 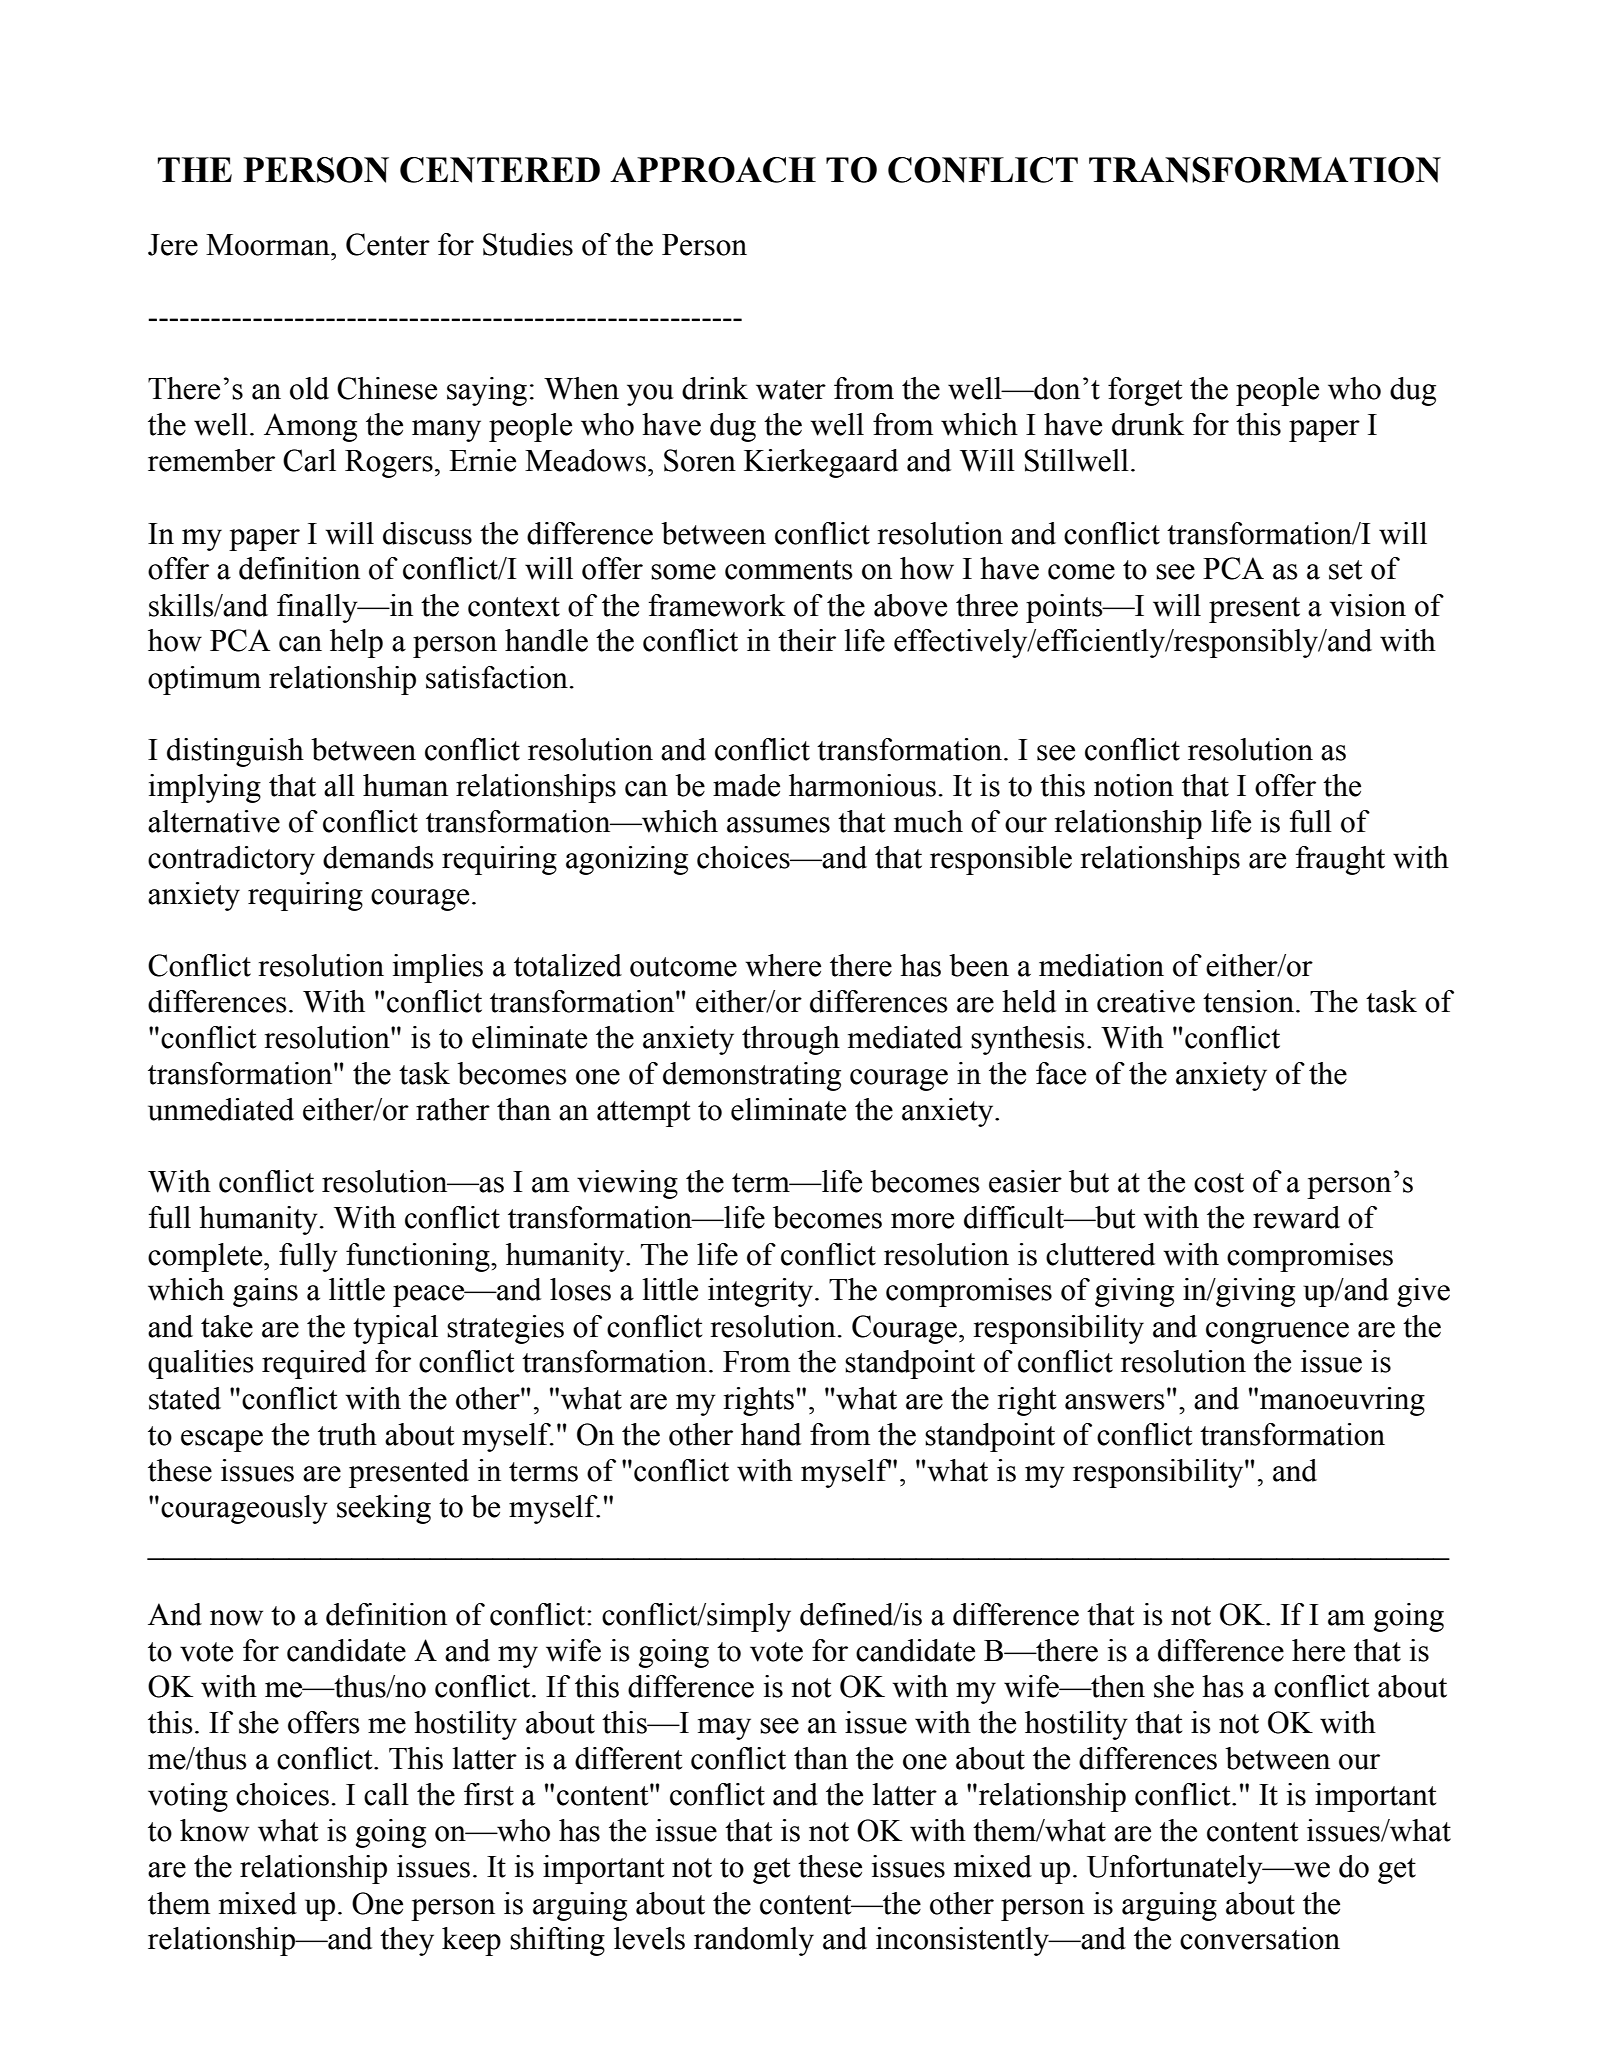 I want to click on comments, so click(x=789, y=570).
